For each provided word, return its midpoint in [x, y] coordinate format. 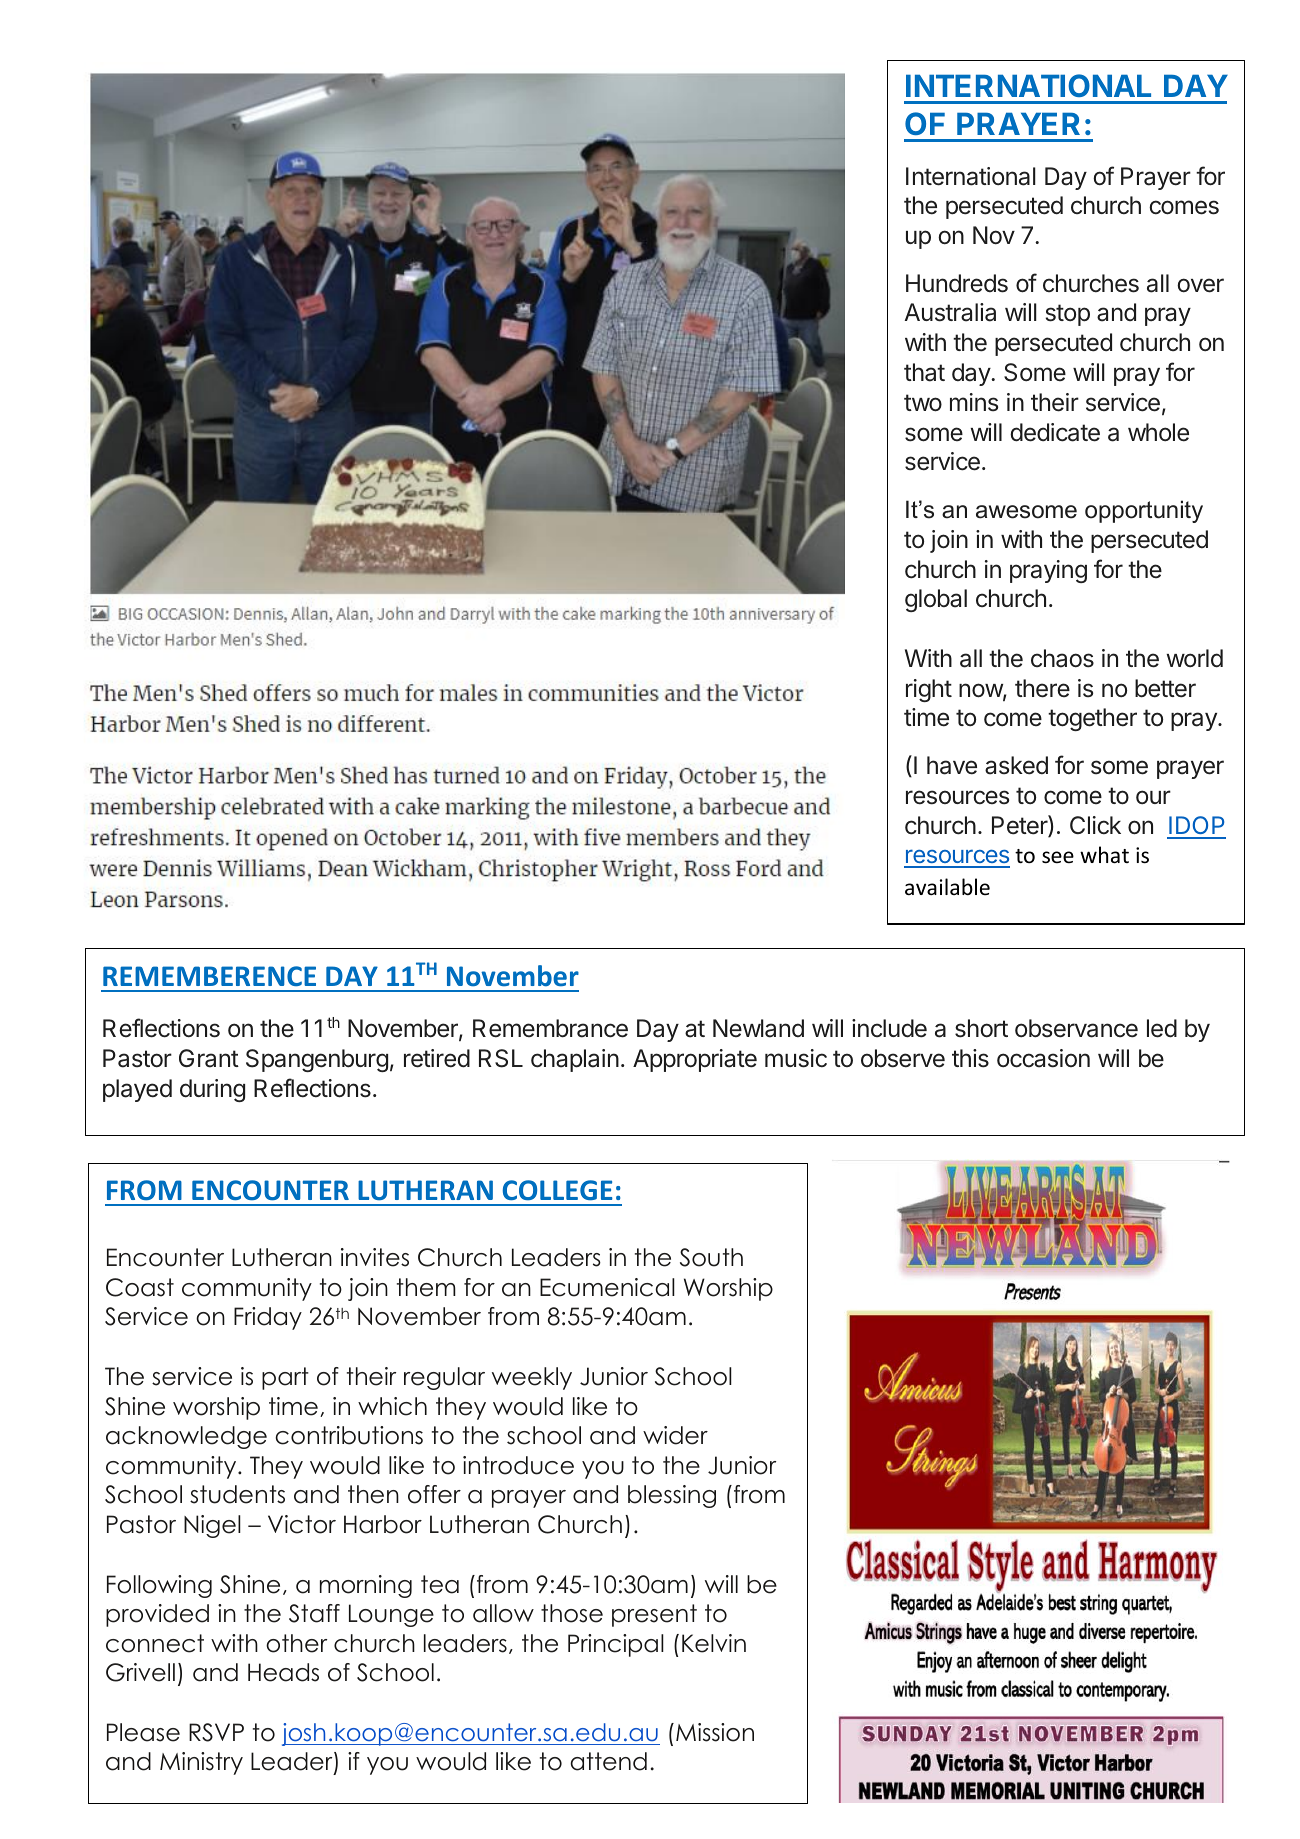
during [212, 1090]
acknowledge [186, 1437]
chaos [1062, 658]
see [1058, 857]
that [924, 372]
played [137, 1090]
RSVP [216, 1732]
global [936, 600]
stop [1068, 315]
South [711, 1257]
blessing [672, 1496]
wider [675, 1435]
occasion [1043, 1058]
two [923, 403]
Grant [209, 1058]
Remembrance [550, 1028]
